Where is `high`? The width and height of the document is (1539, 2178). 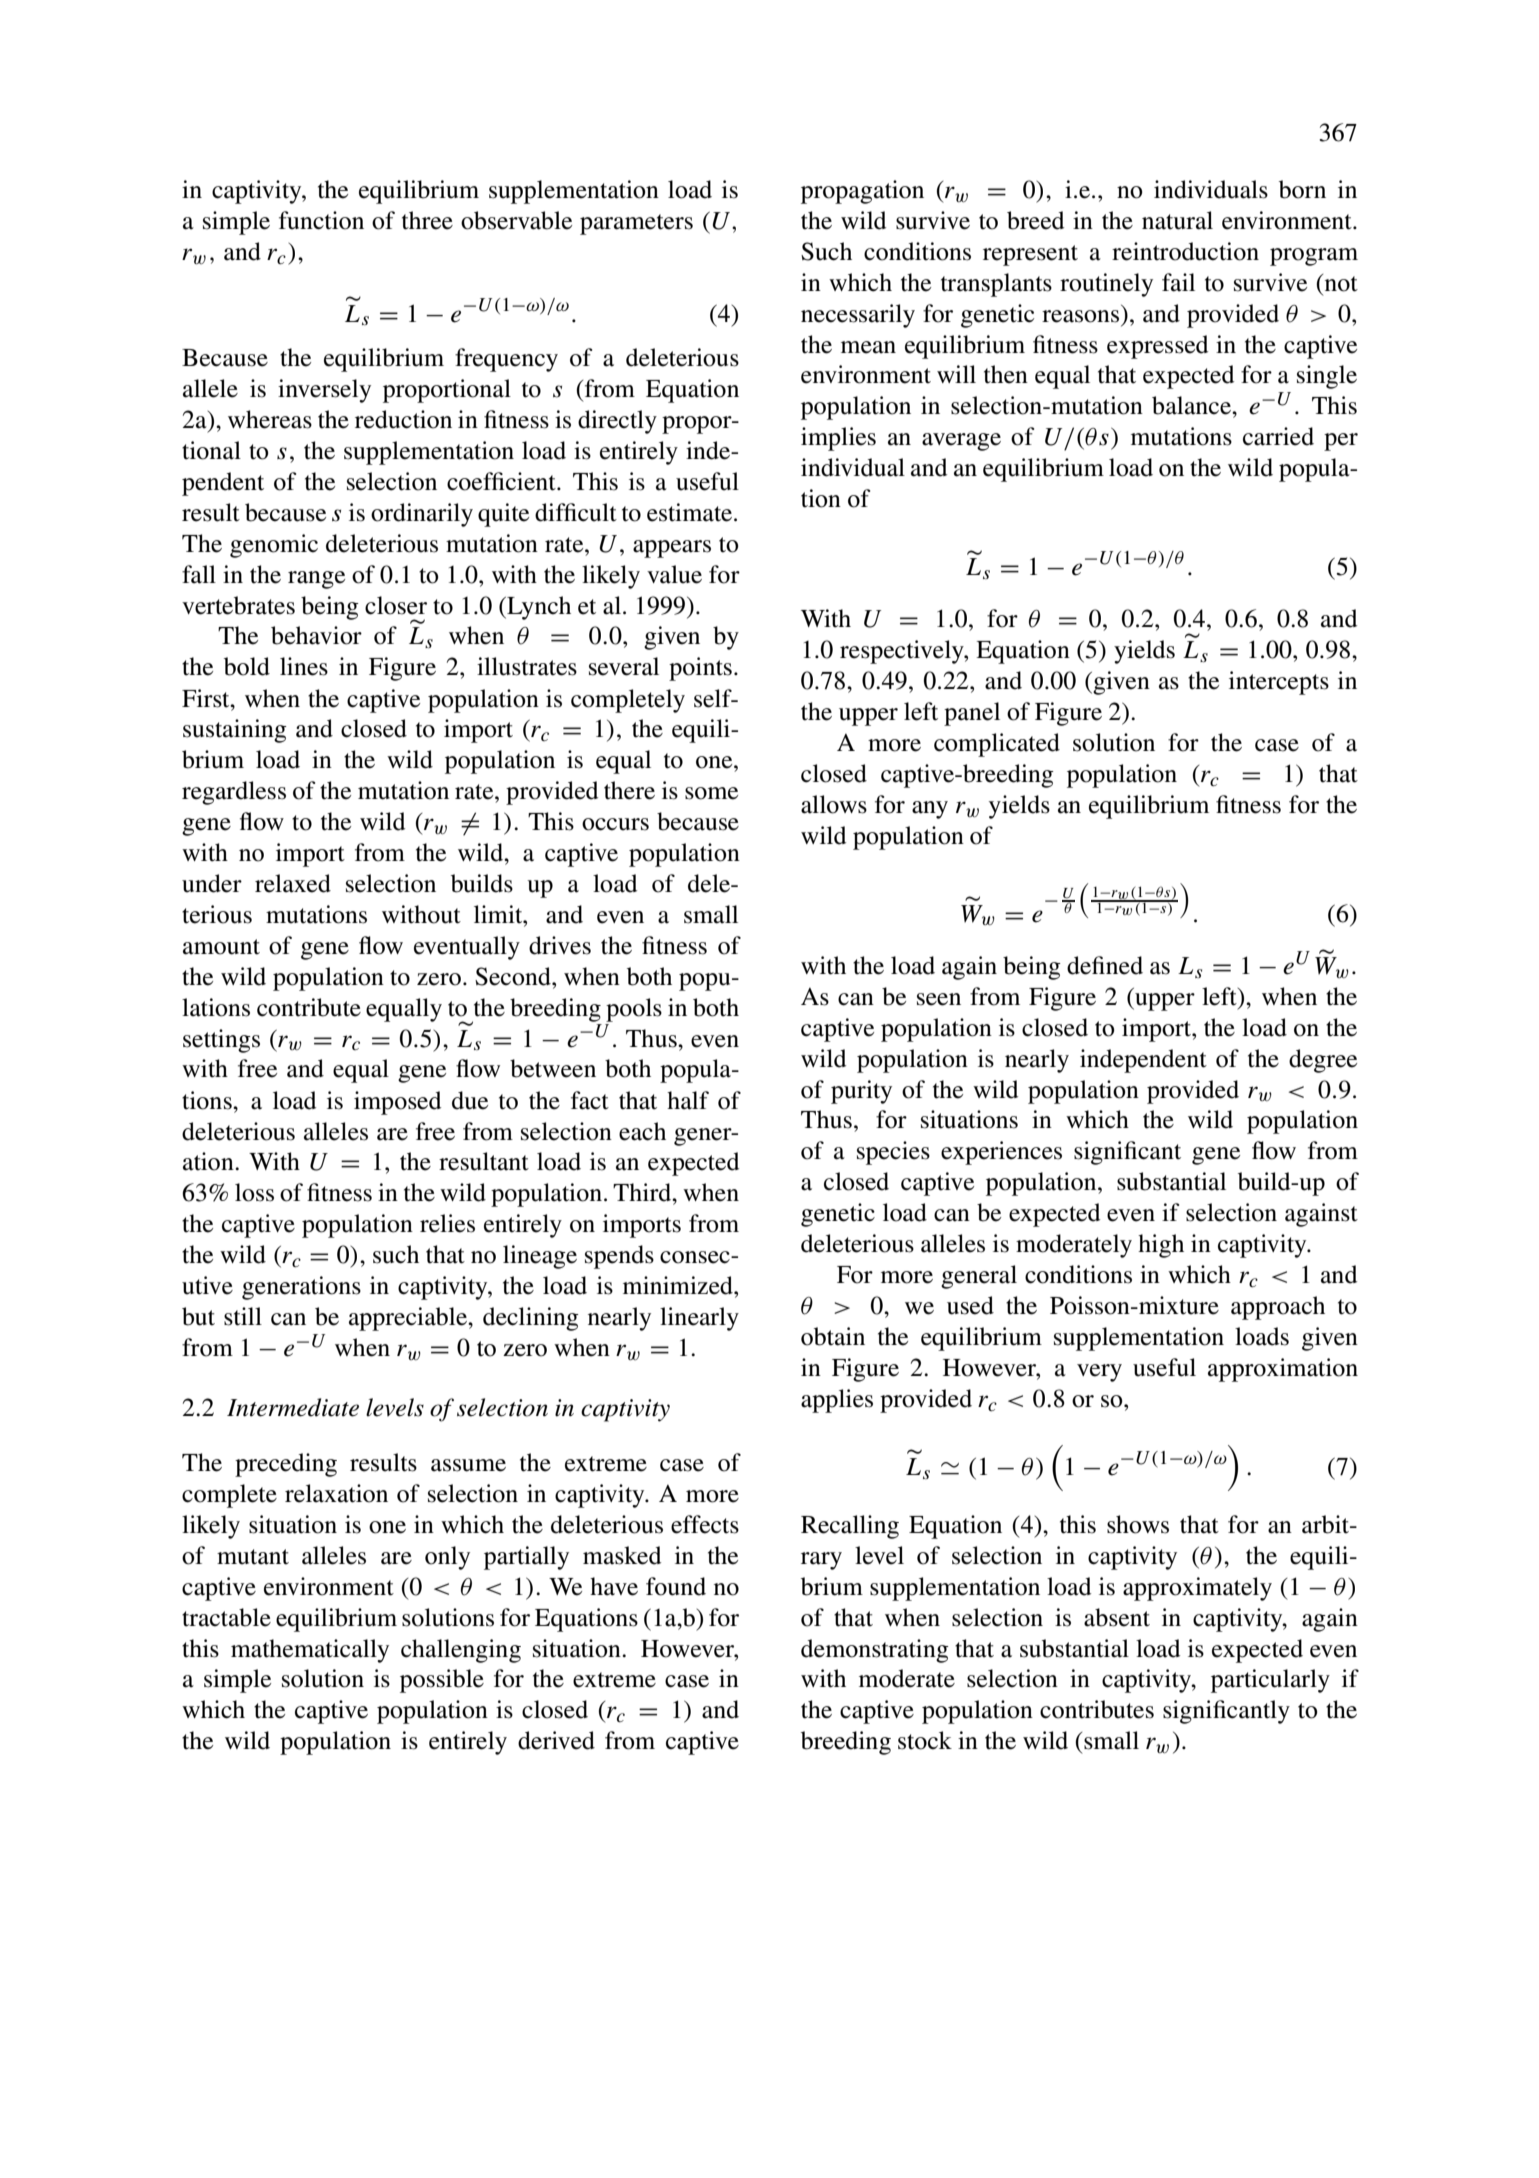 high is located at coordinates (1161, 1246).
